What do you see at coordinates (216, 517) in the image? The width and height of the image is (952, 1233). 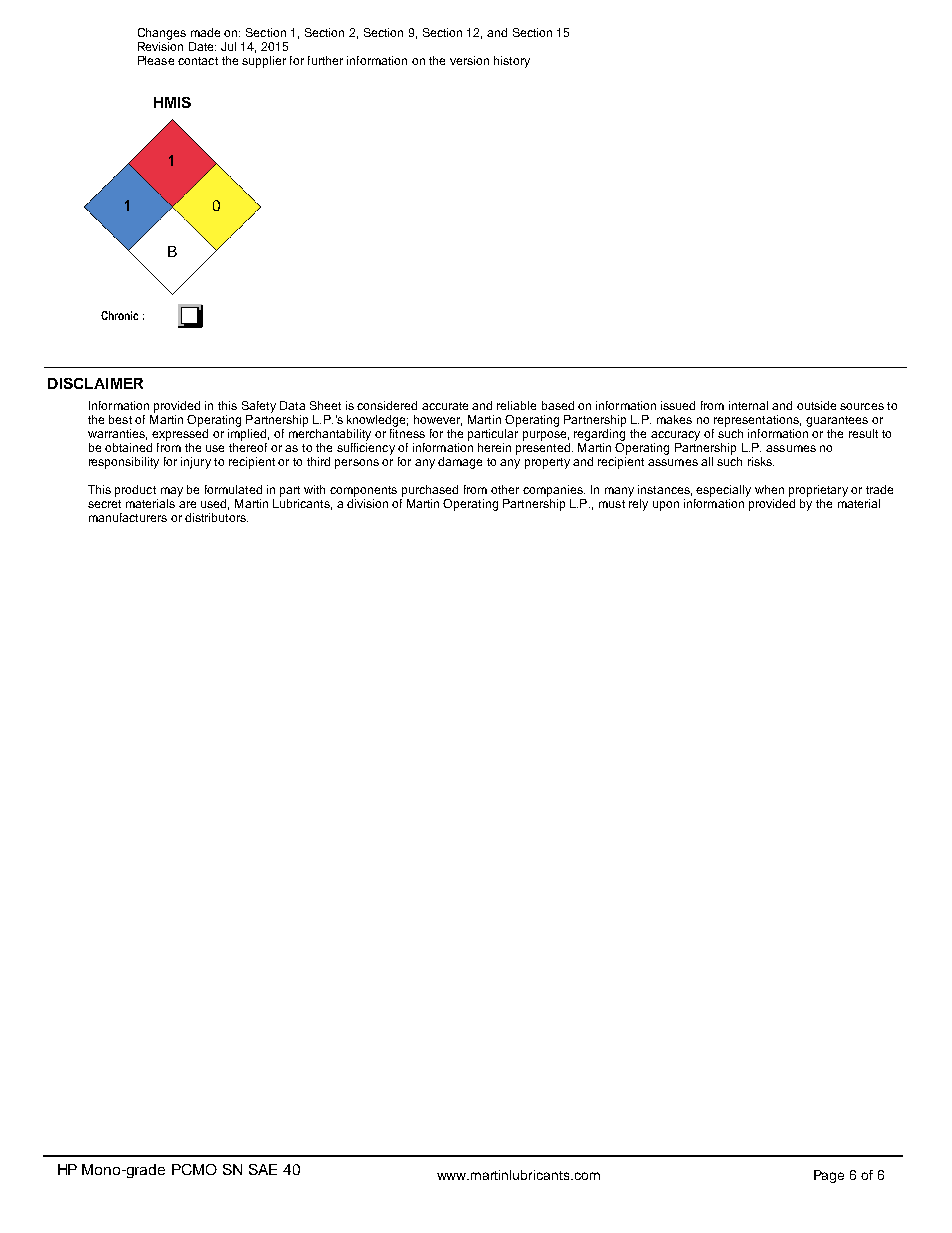 I see `distributors` at bounding box center [216, 517].
